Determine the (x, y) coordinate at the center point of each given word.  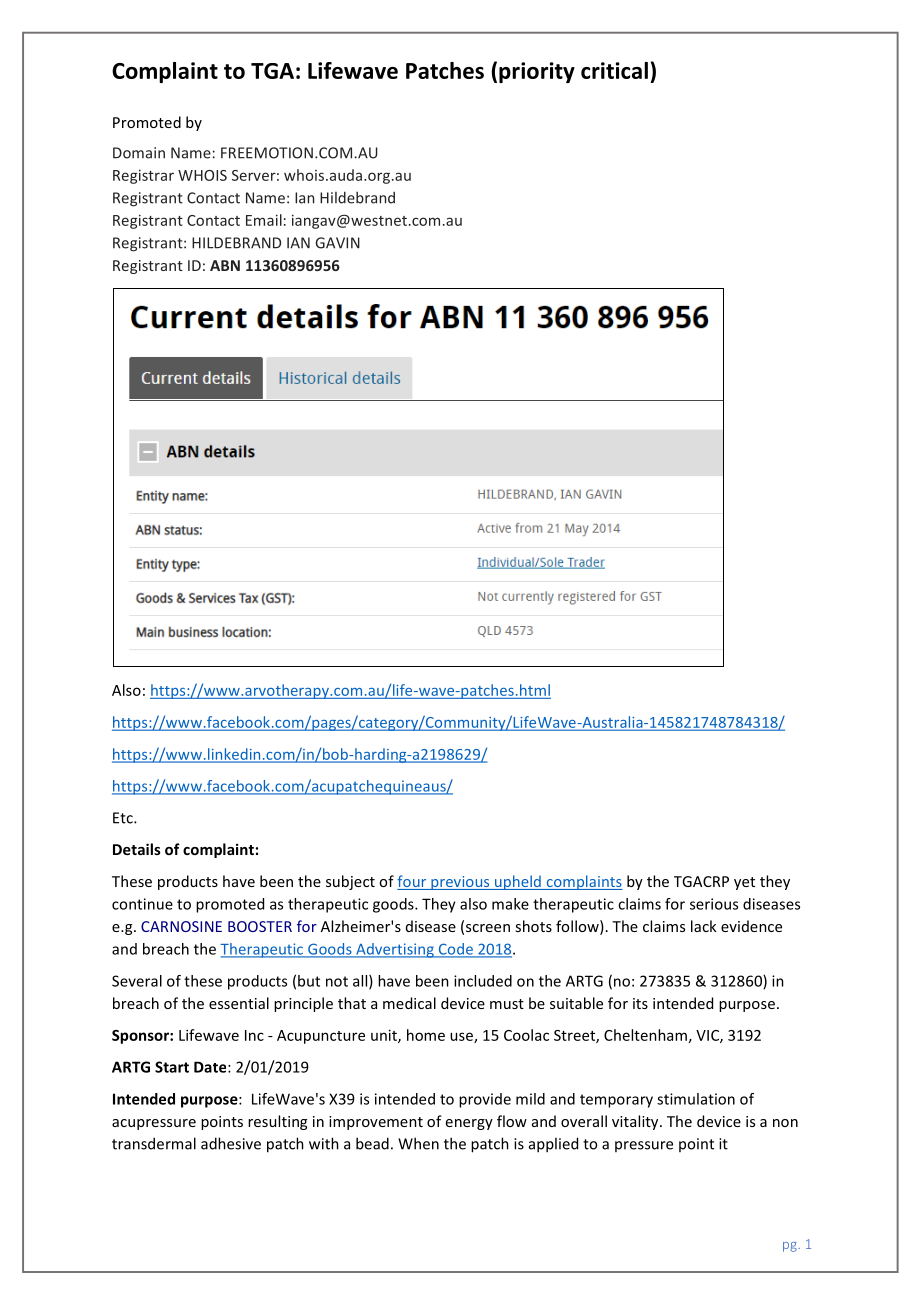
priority (537, 72)
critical (614, 70)
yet (744, 883)
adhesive (231, 1143)
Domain (139, 153)
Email (264, 220)
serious (714, 904)
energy (469, 1124)
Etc (124, 818)
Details (137, 849)
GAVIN (338, 243)
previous (460, 883)
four (413, 882)
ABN (225, 265)
